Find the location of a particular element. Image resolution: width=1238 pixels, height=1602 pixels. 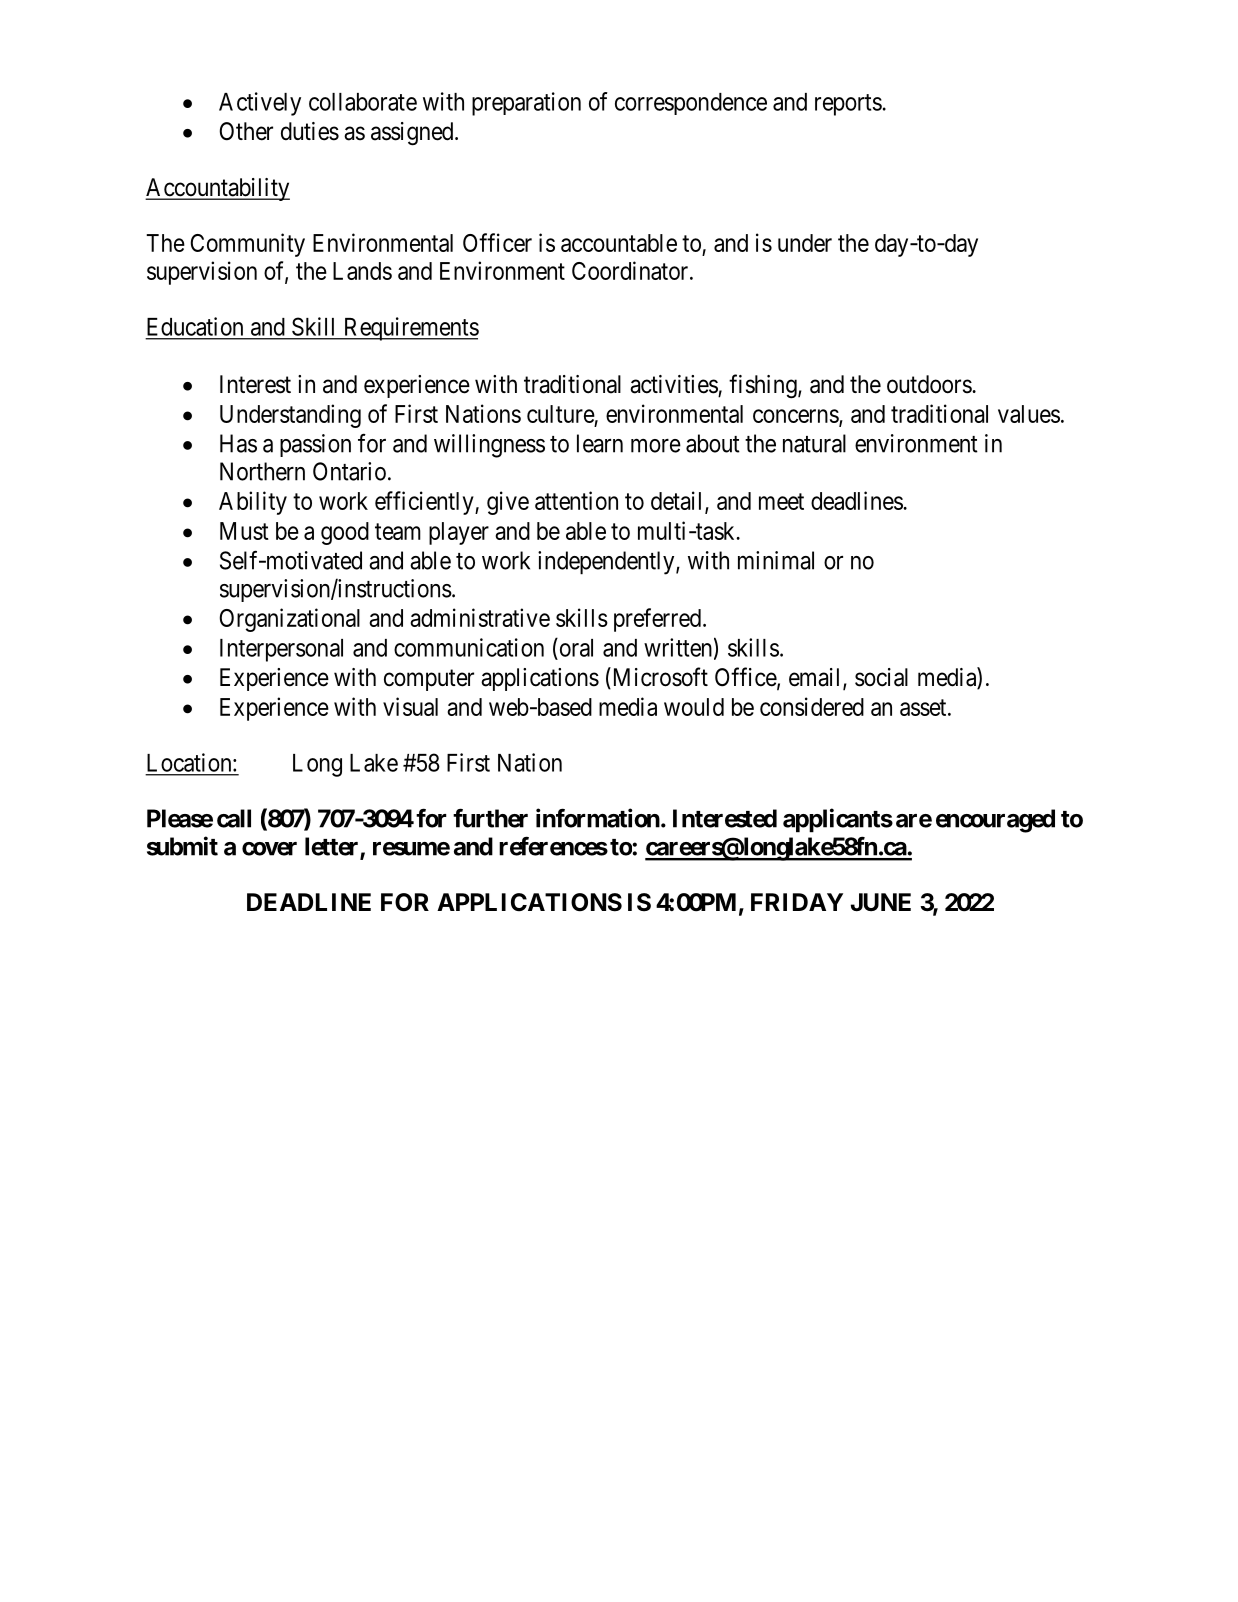

JUNE is located at coordinates (881, 902).
